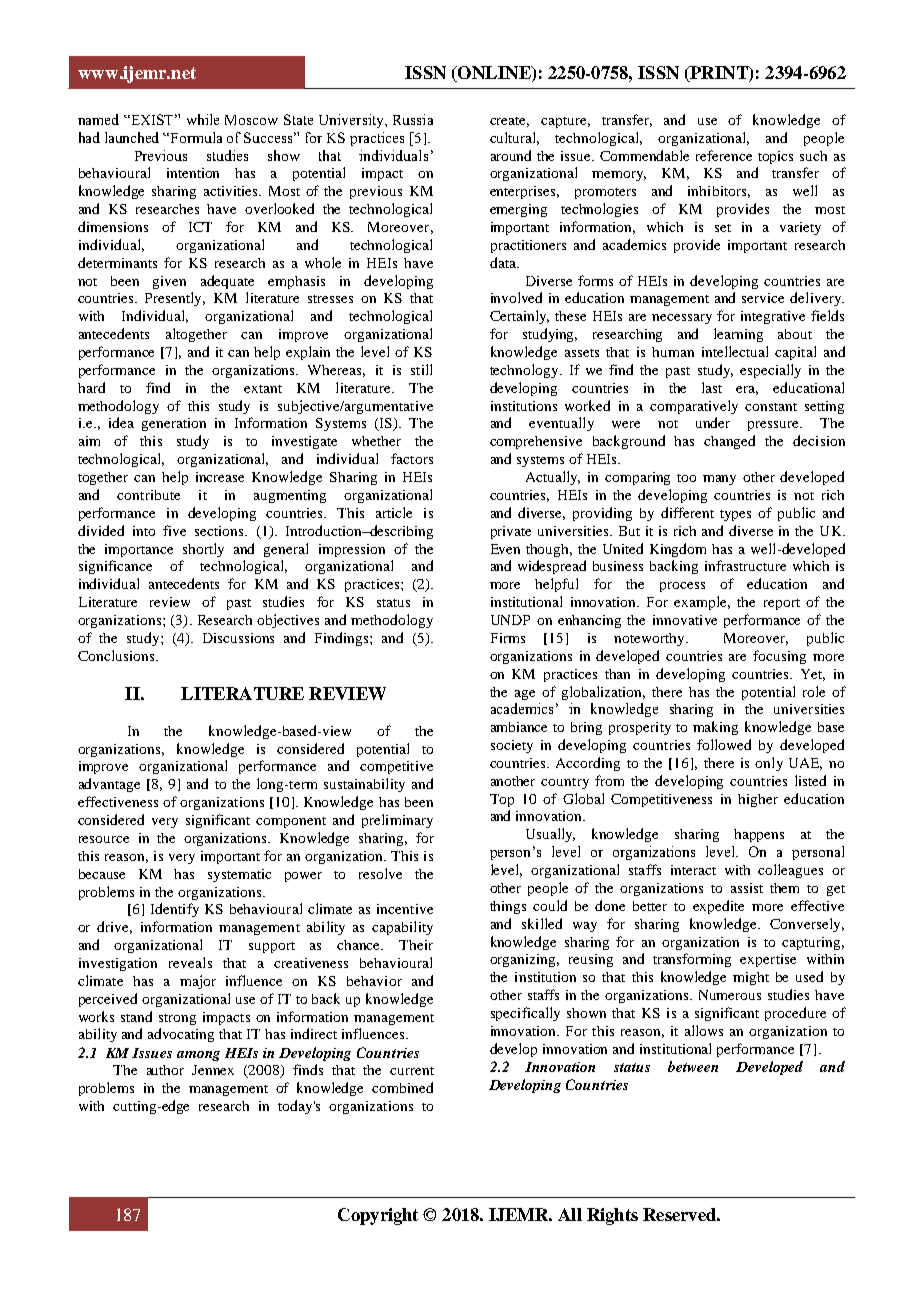 The height and width of the screenshot is (1308, 924). I want to click on Discussions, so click(238, 638).
